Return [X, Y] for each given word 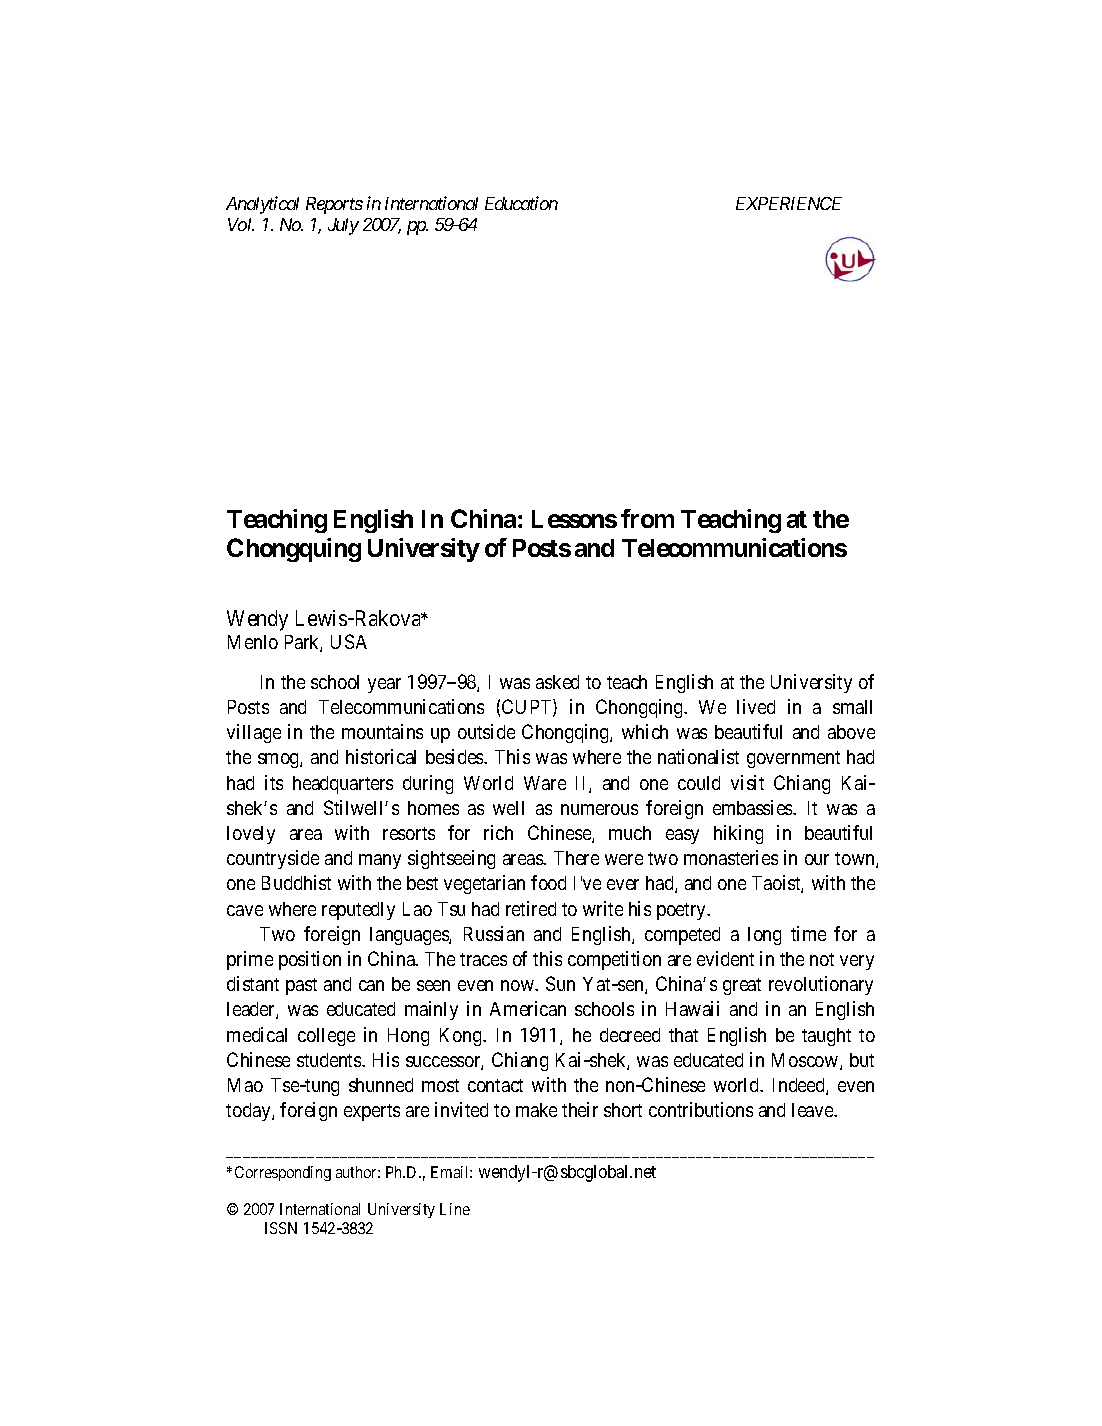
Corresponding [283, 1173]
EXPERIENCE [789, 203]
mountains [382, 731]
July [343, 226]
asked [557, 682]
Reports [334, 205]
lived [756, 706]
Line [455, 1209]
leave [814, 1110]
